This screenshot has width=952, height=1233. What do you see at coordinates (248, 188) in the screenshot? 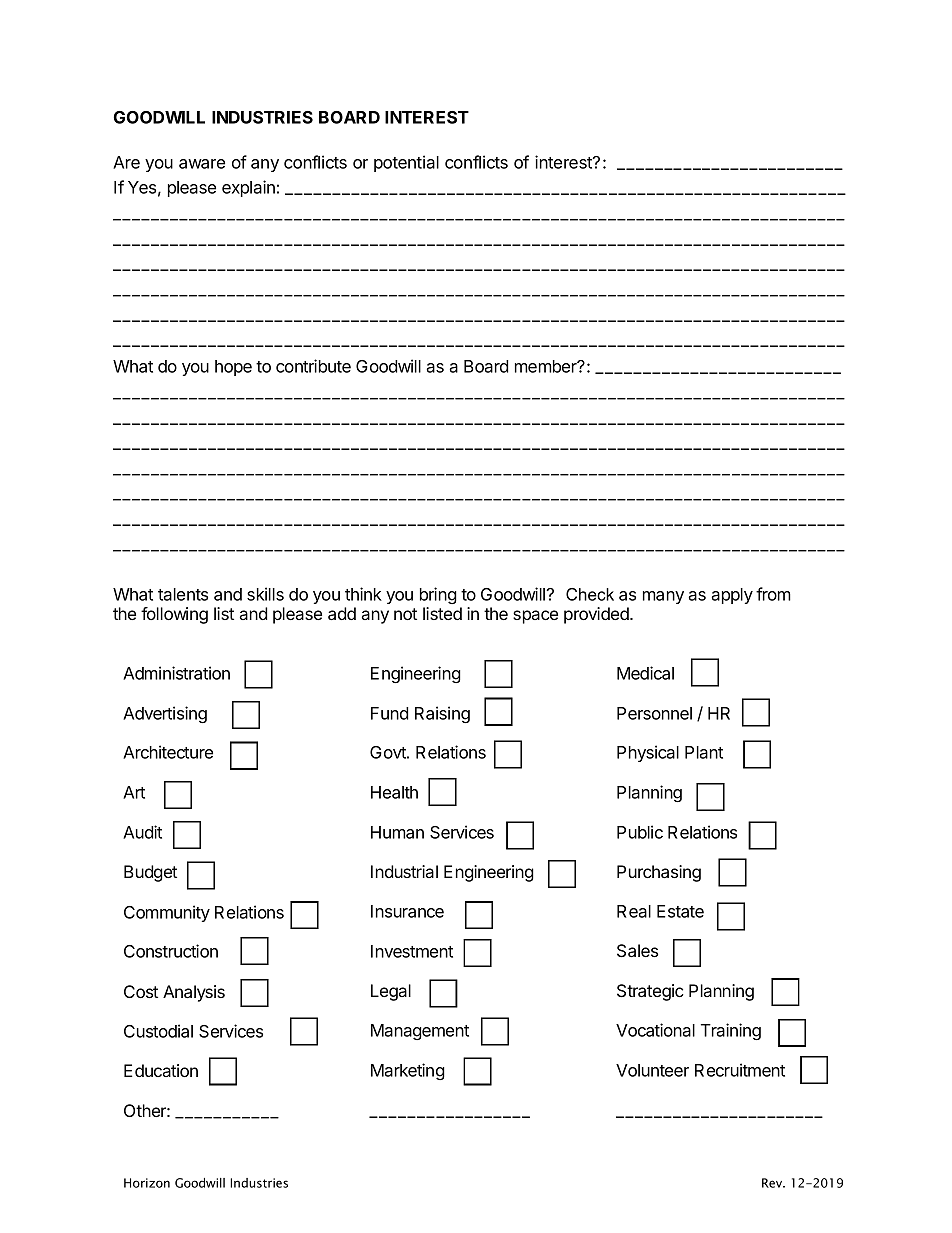
I see `explain` at bounding box center [248, 188].
